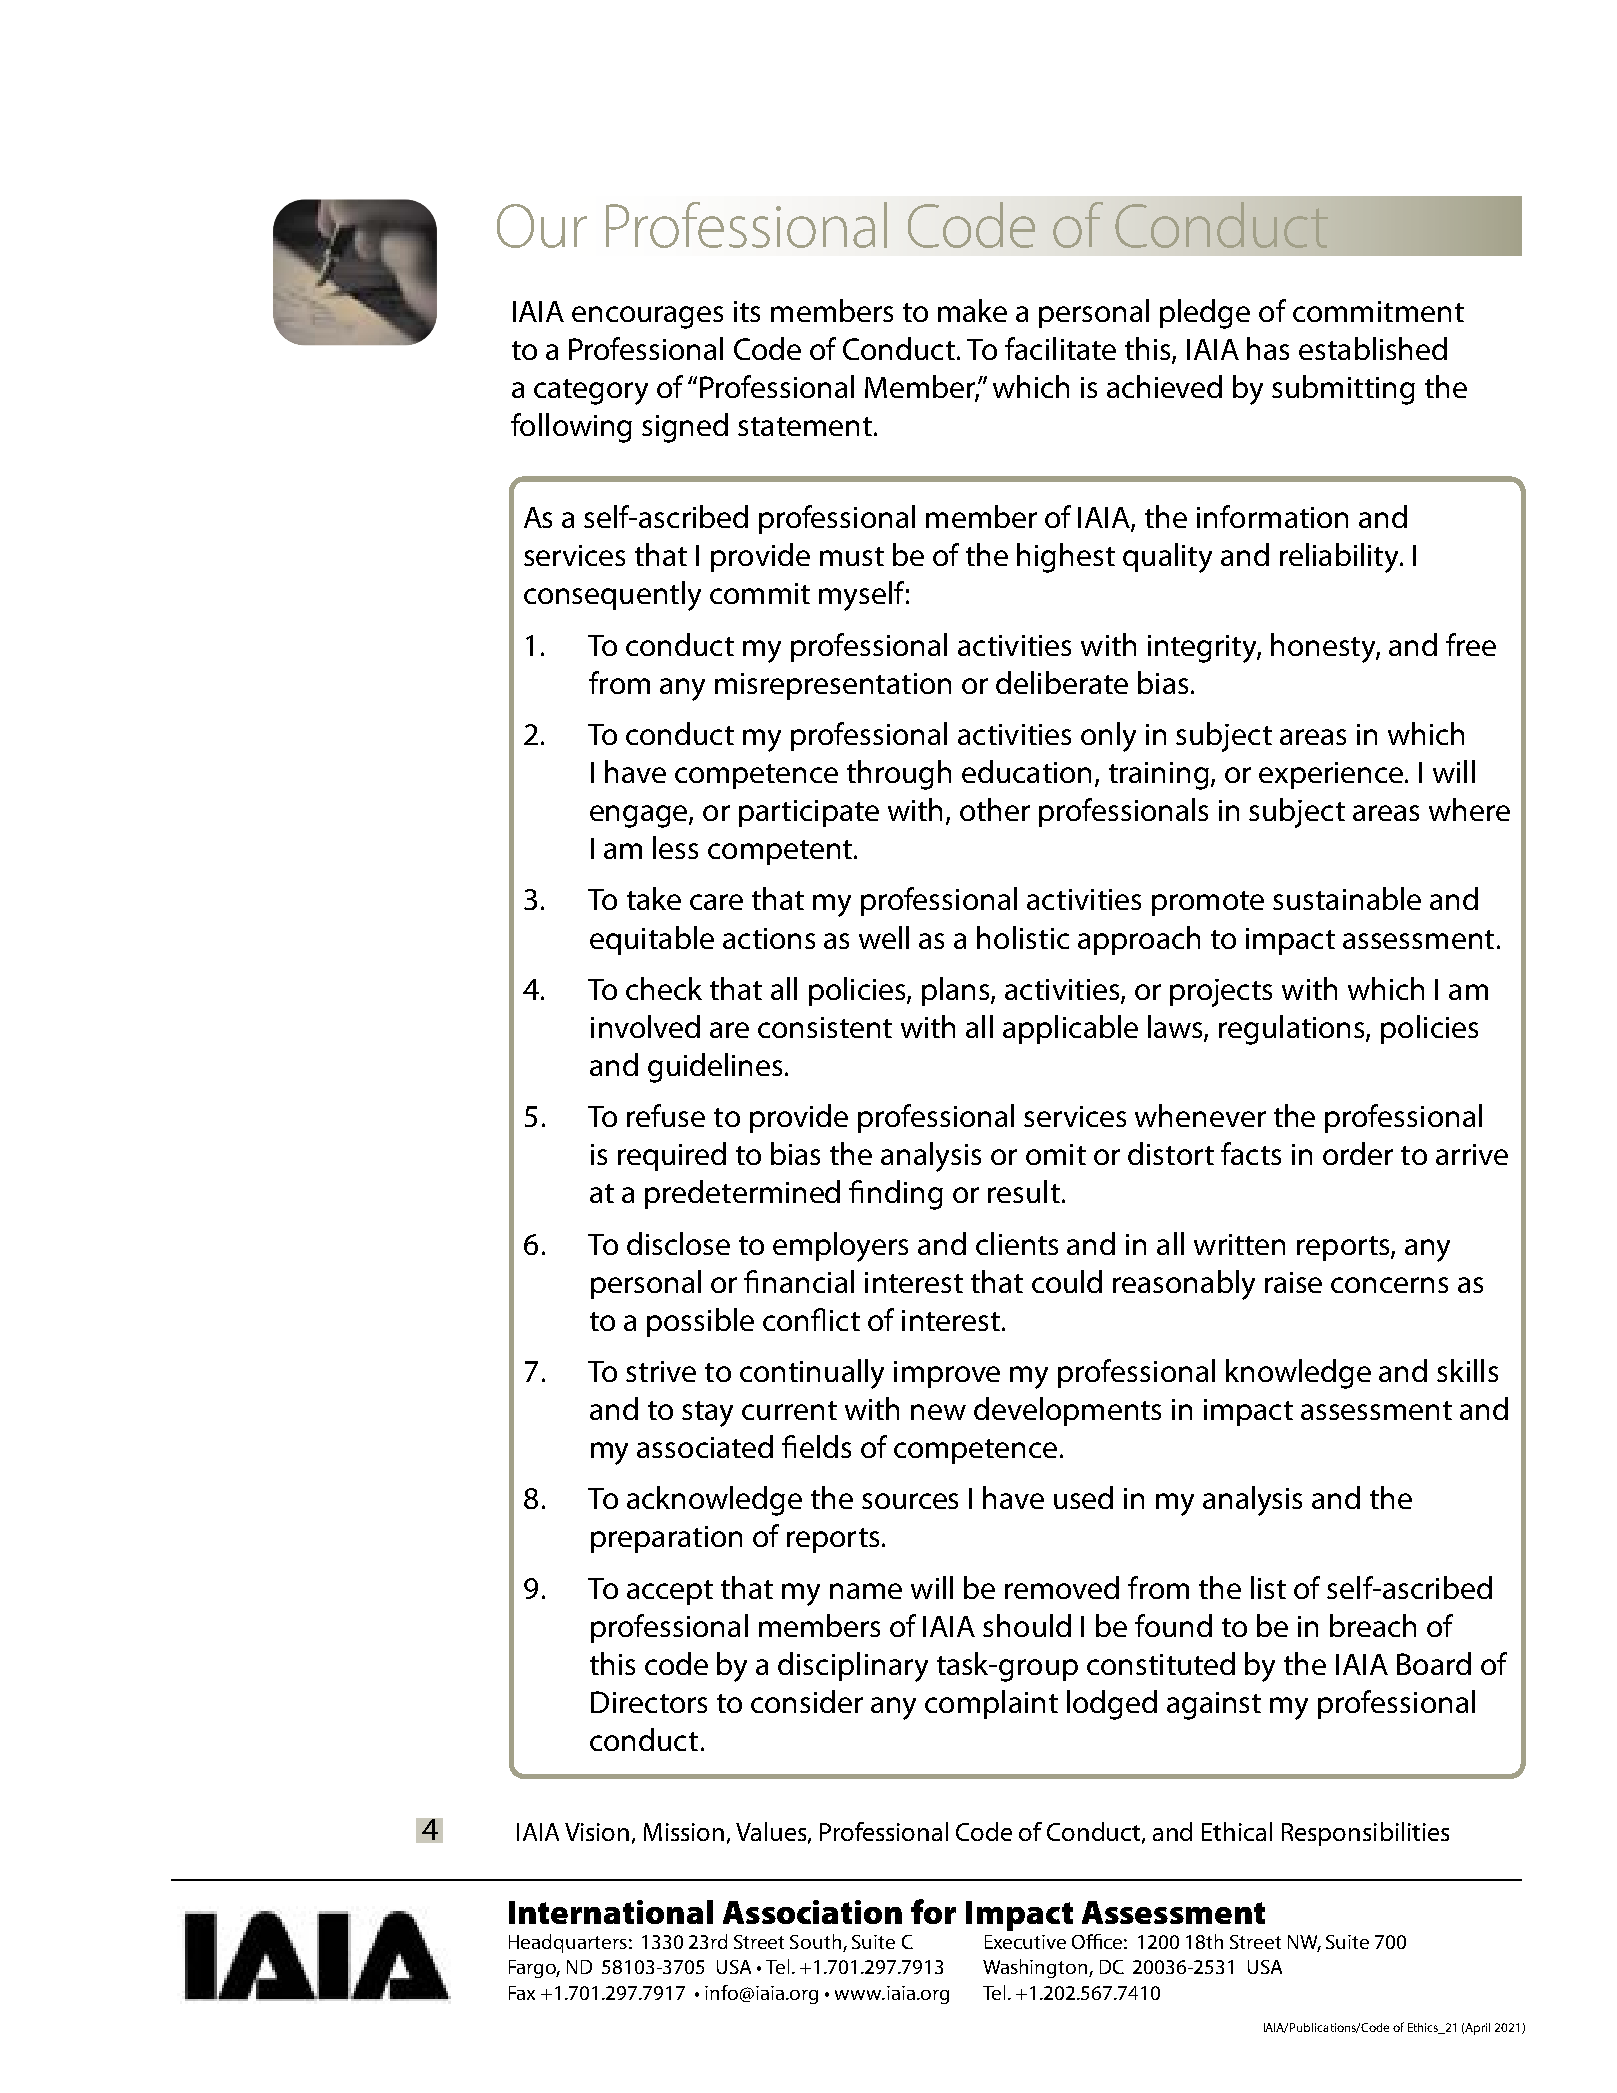 This document has width=1617, height=2093. I want to click on result, so click(1024, 1191).
